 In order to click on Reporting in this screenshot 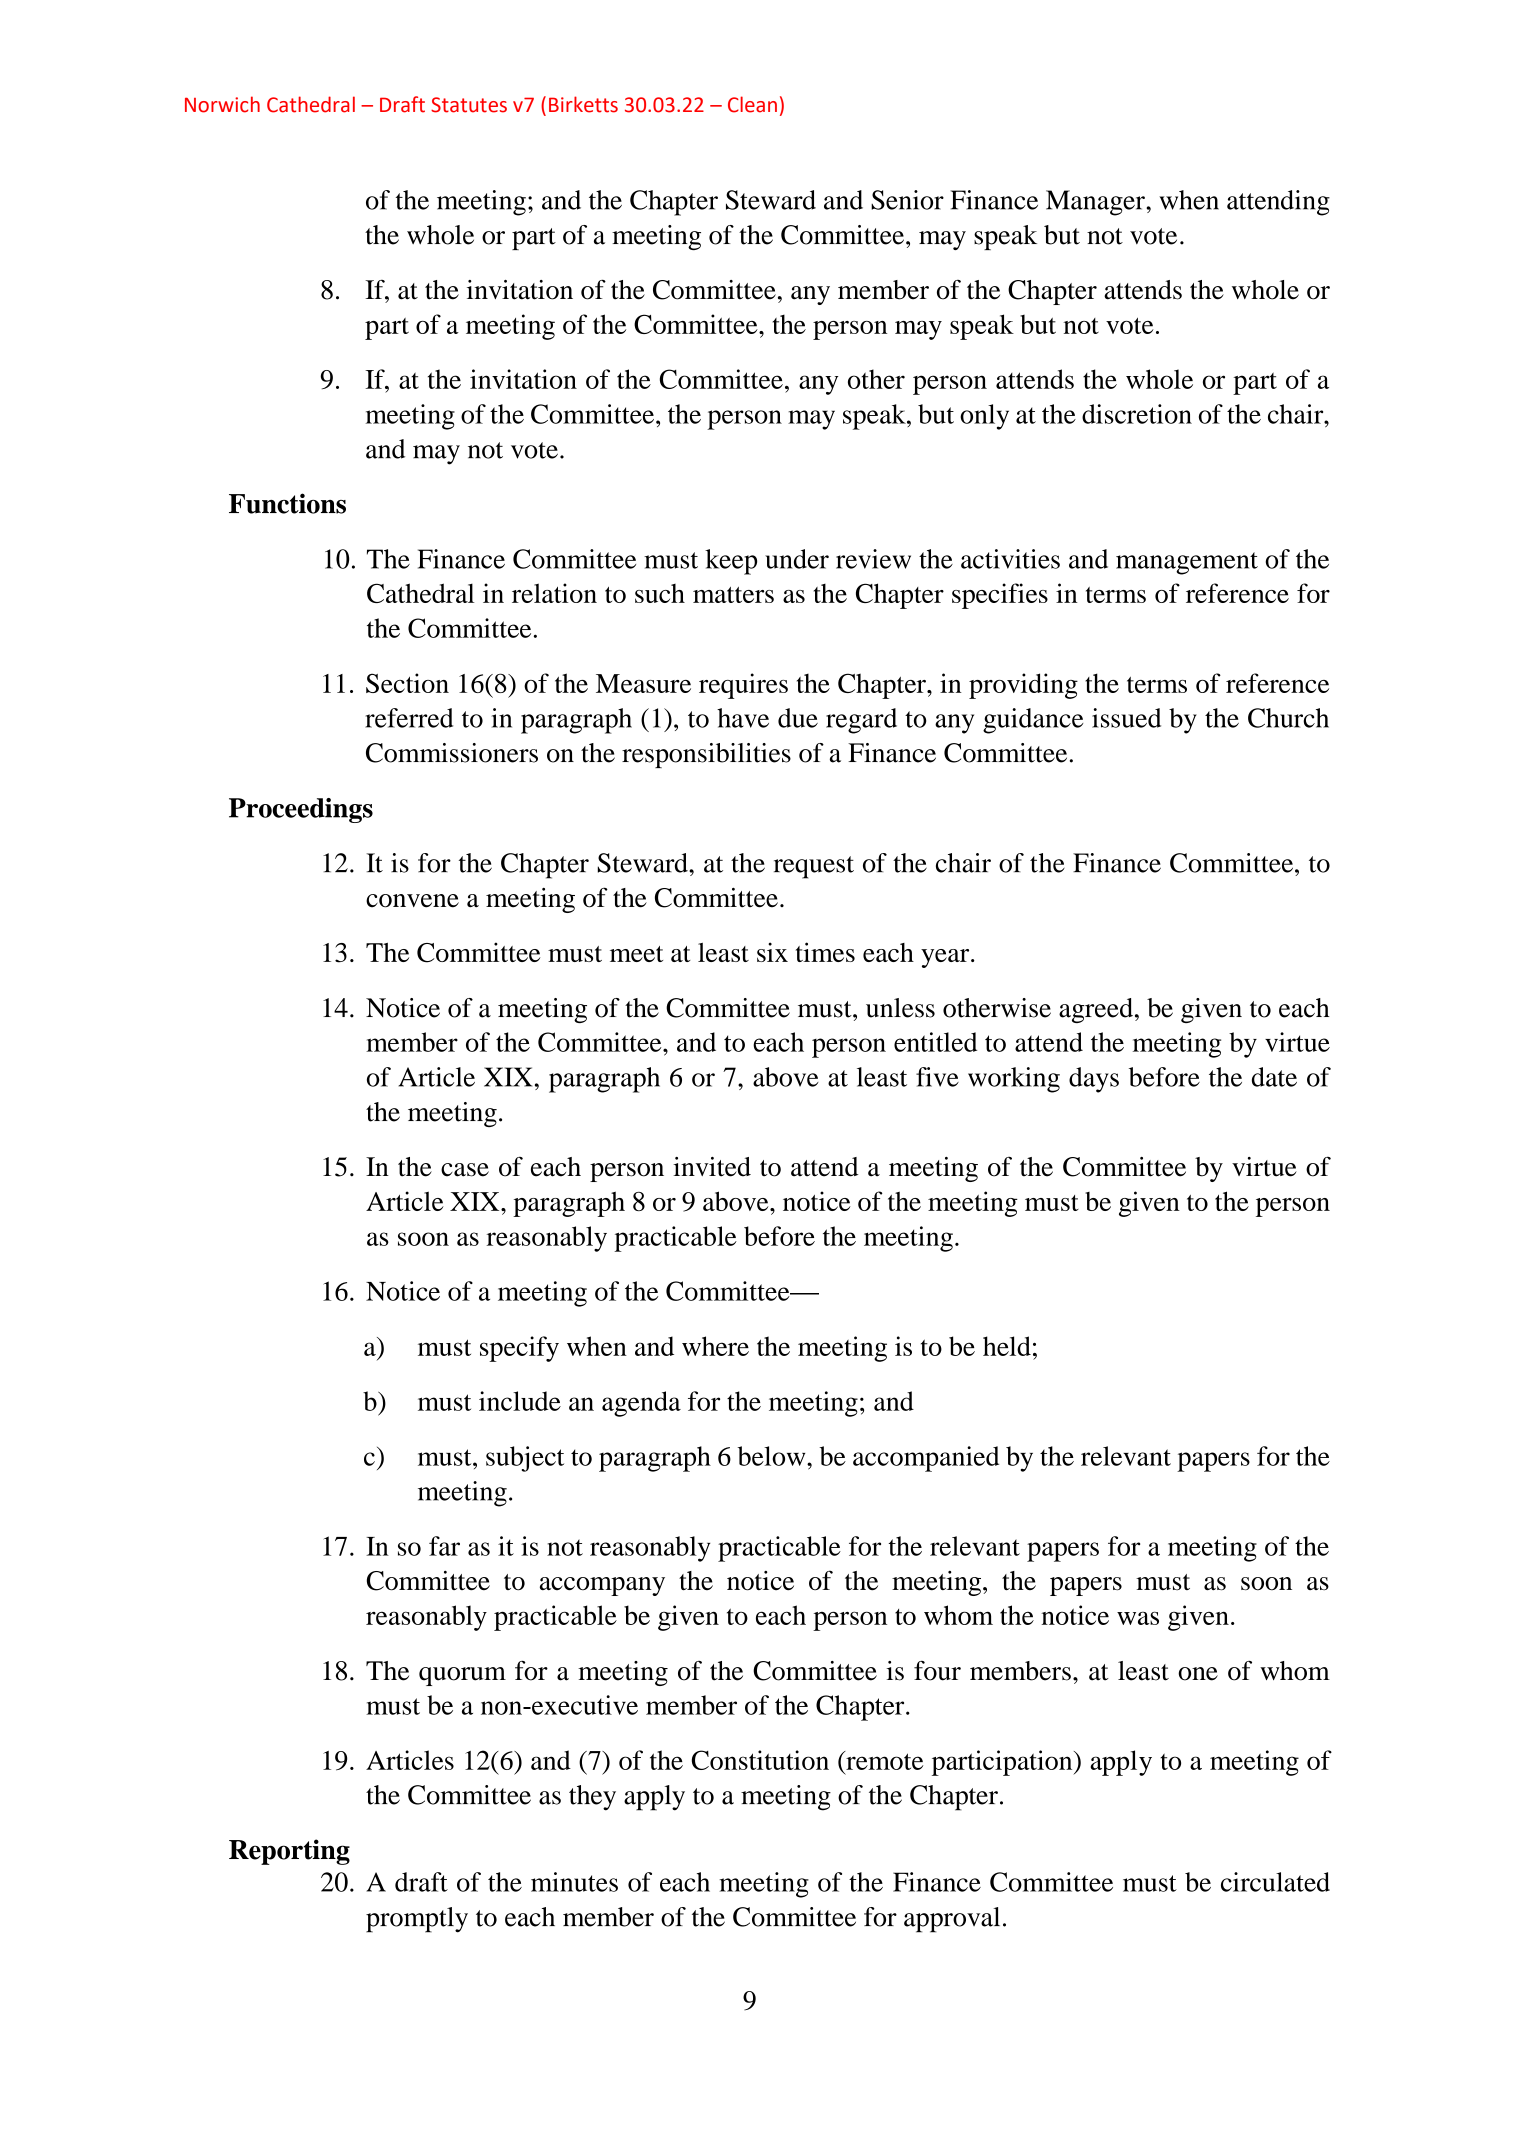, I will do `click(289, 1852)`.
